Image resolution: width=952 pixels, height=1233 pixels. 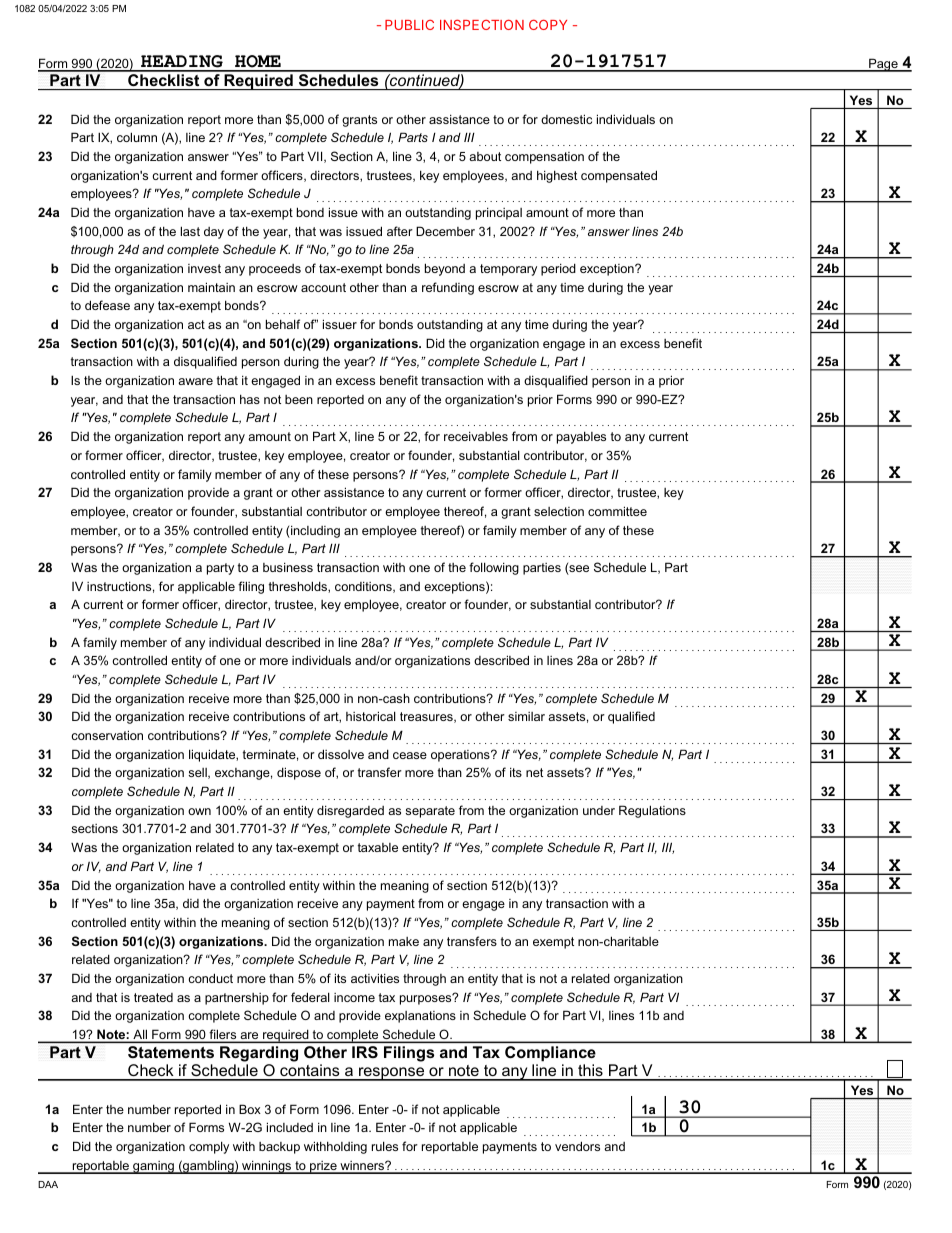 I want to click on business, so click(x=288, y=567).
